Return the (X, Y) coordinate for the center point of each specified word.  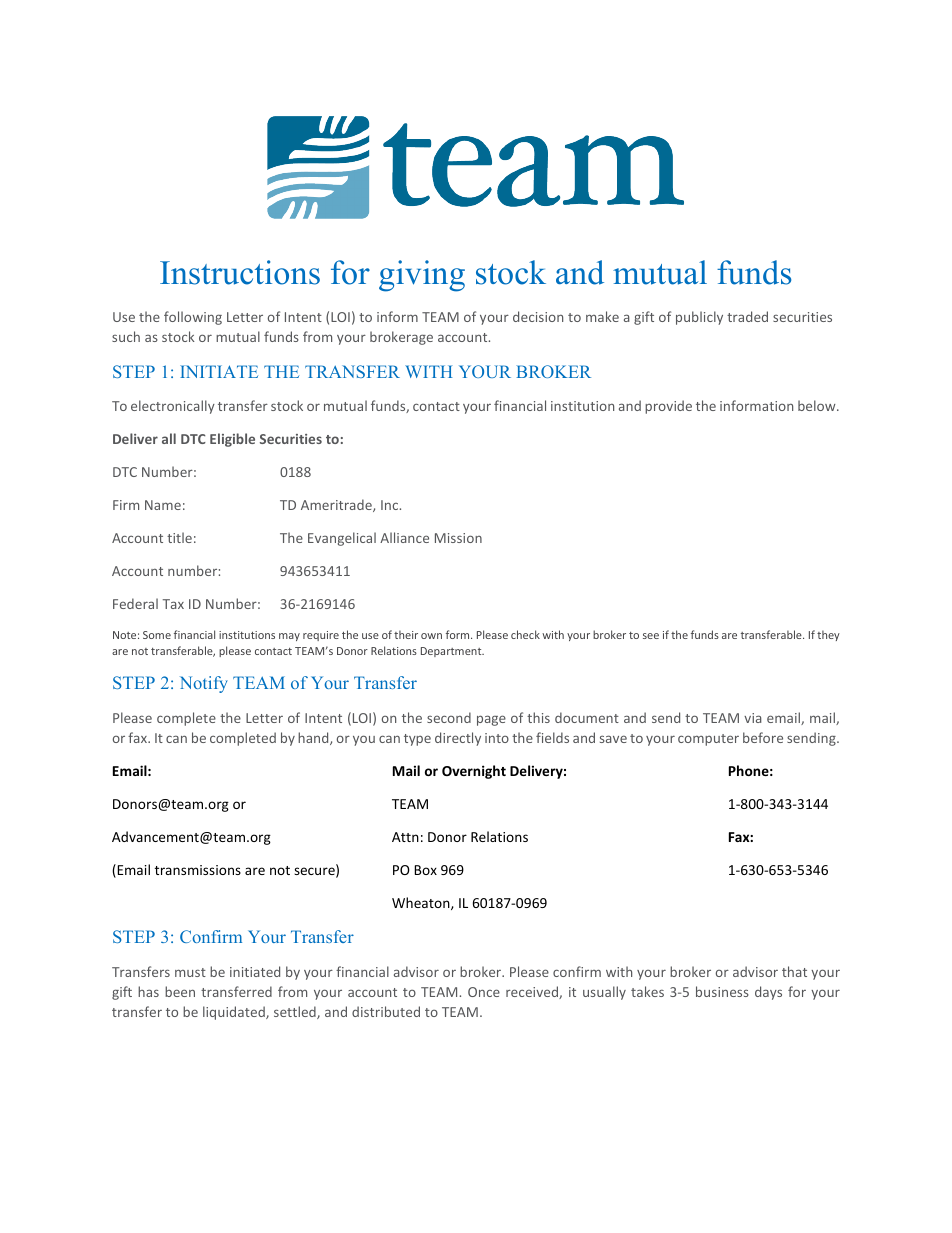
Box (425, 870)
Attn (405, 837)
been (180, 991)
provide (668, 407)
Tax (173, 604)
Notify (204, 684)
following (193, 318)
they (828, 635)
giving (422, 276)
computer (708, 740)
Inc (391, 505)
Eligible (232, 440)
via (753, 718)
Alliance (404, 537)
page (491, 720)
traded (747, 316)
